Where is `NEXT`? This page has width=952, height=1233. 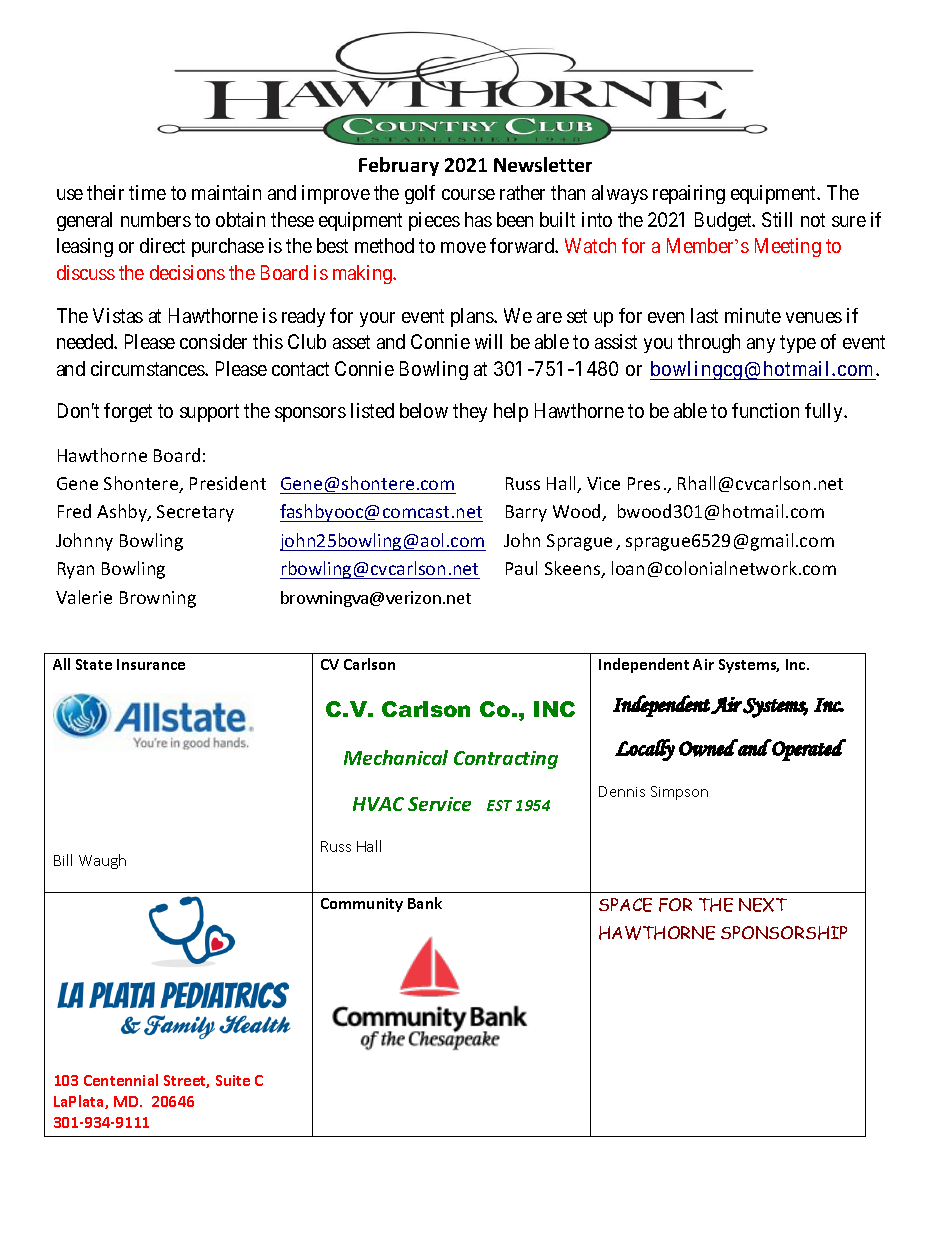
NEXT is located at coordinates (763, 905).
